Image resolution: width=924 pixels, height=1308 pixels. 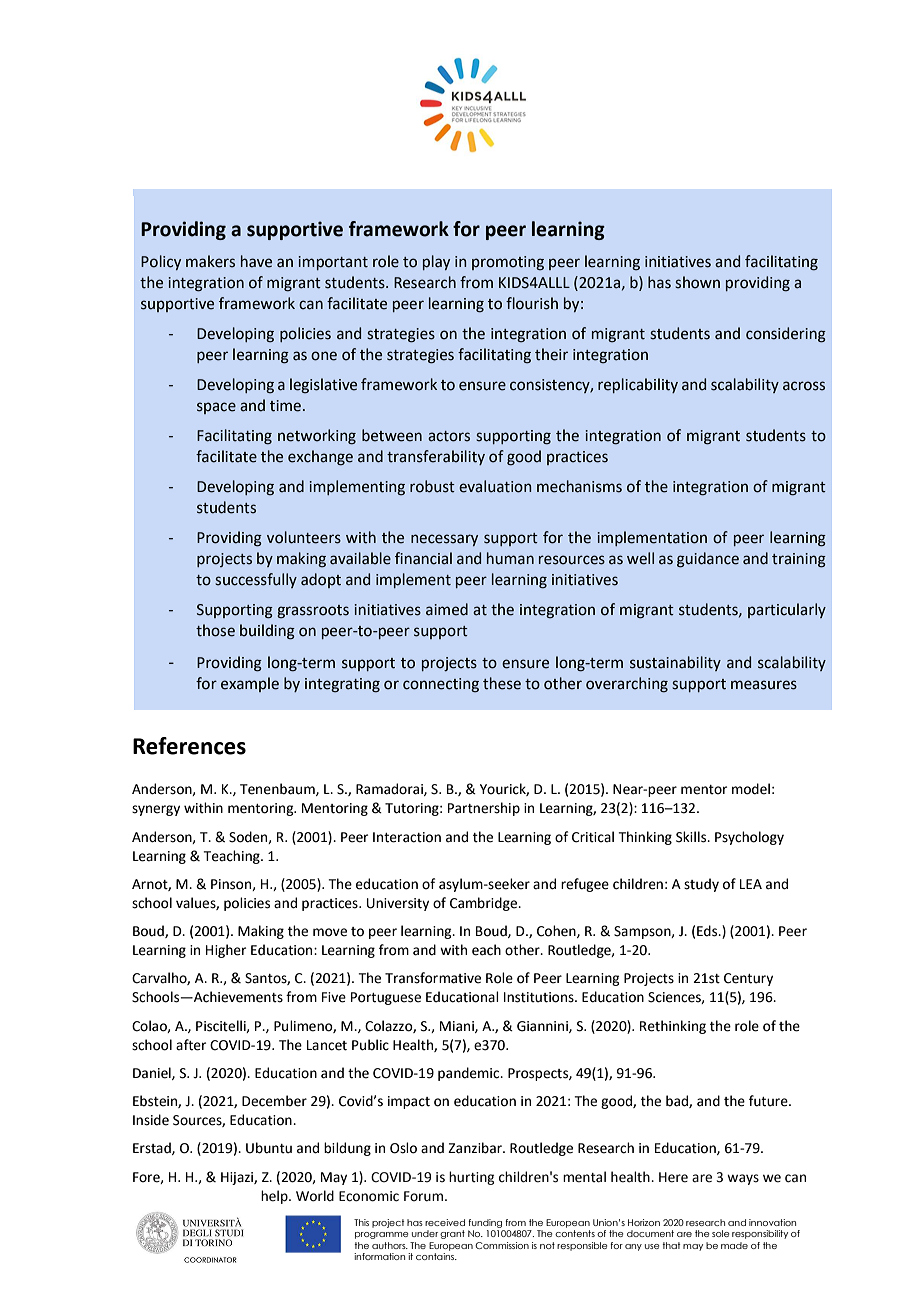 I want to click on shown, so click(x=697, y=282).
